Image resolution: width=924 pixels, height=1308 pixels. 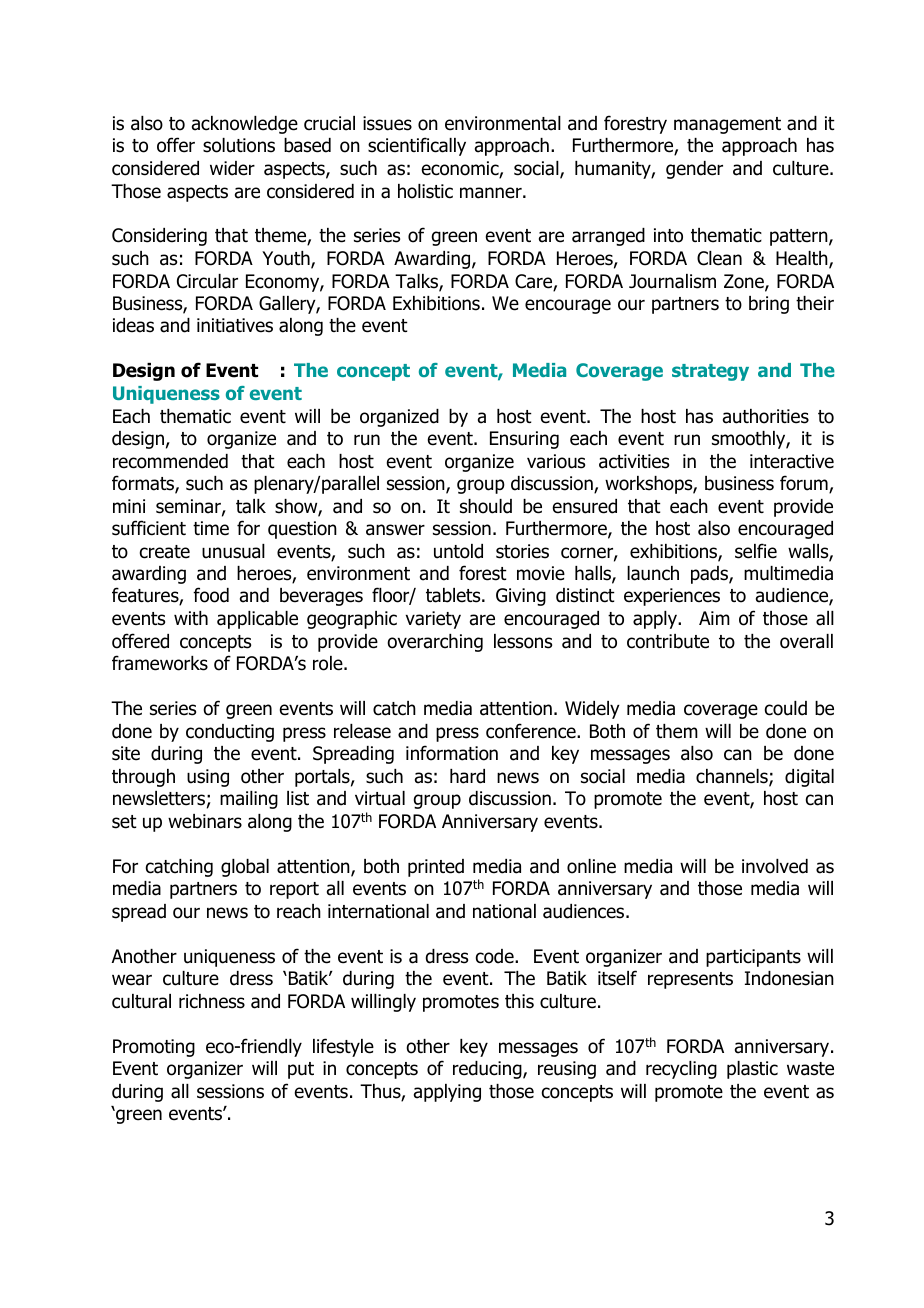 What do you see at coordinates (488, 1070) in the screenshot?
I see `reducing` at bounding box center [488, 1070].
